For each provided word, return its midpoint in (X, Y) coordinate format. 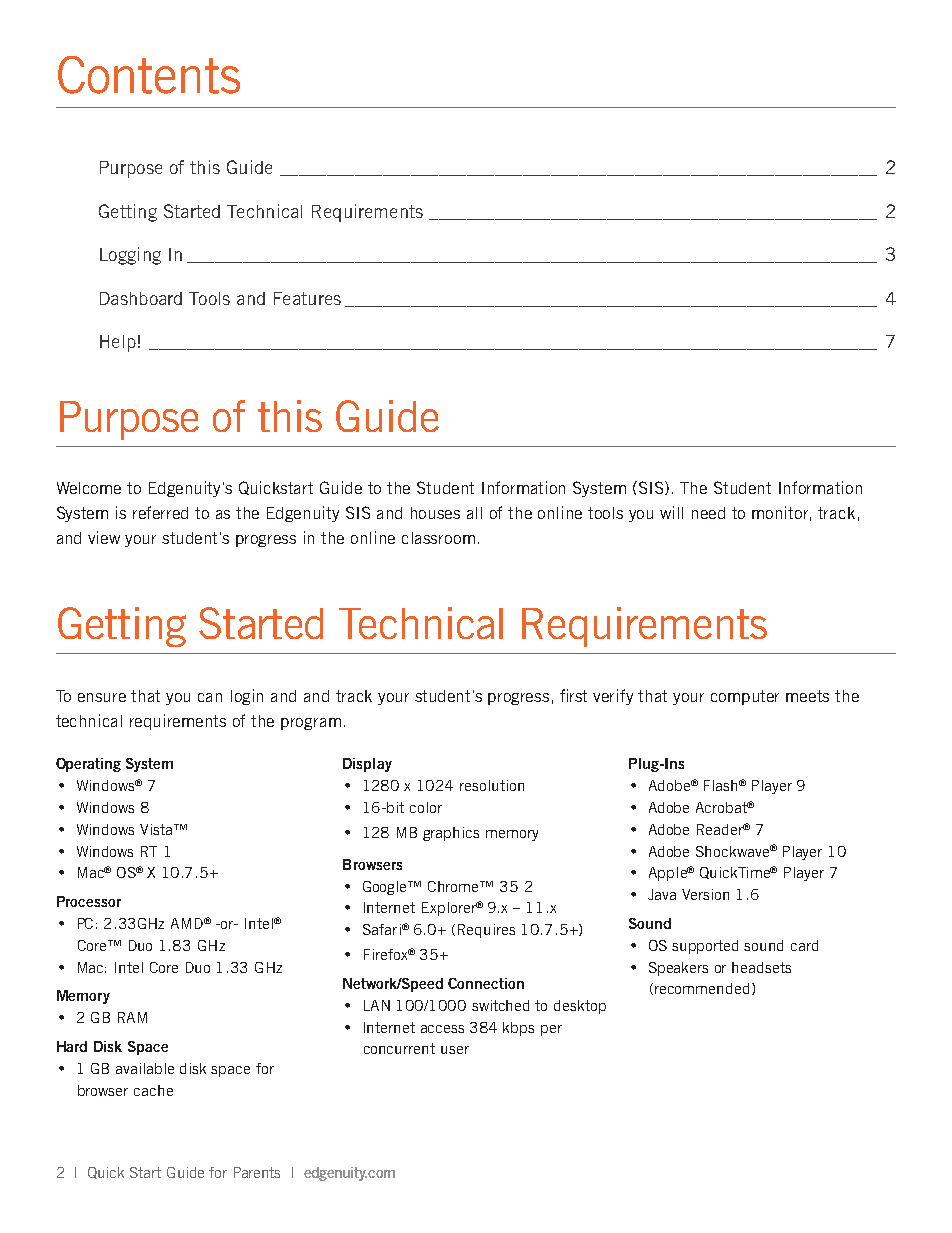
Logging (130, 256)
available (145, 1068)
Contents (149, 75)
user (455, 1050)
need (708, 513)
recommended (702, 988)
